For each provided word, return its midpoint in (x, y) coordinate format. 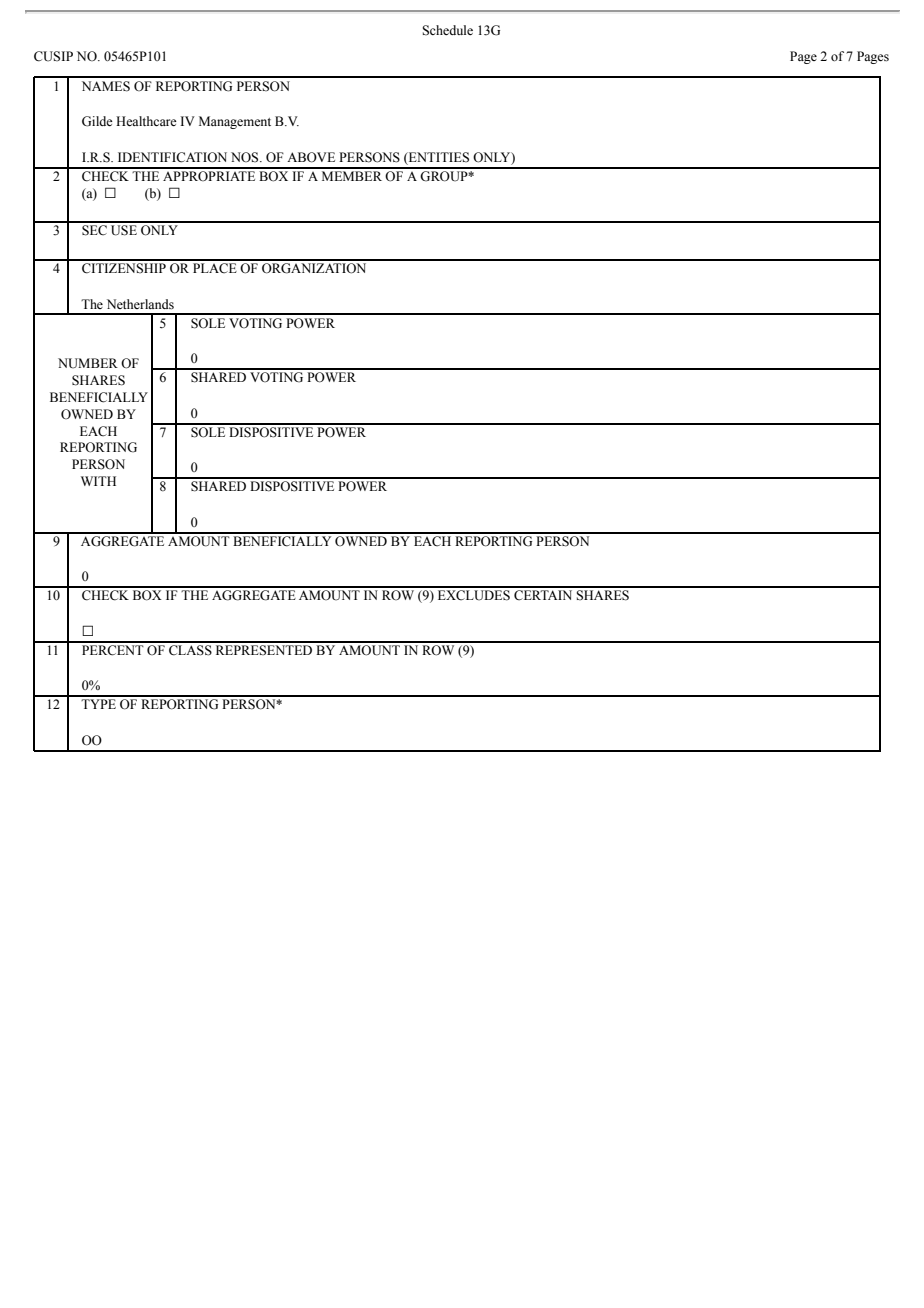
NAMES (106, 86)
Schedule (447, 30)
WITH (98, 481)
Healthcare (146, 121)
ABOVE (311, 157)
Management (235, 122)
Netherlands (140, 304)
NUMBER (88, 363)
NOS (246, 157)
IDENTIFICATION (172, 157)
